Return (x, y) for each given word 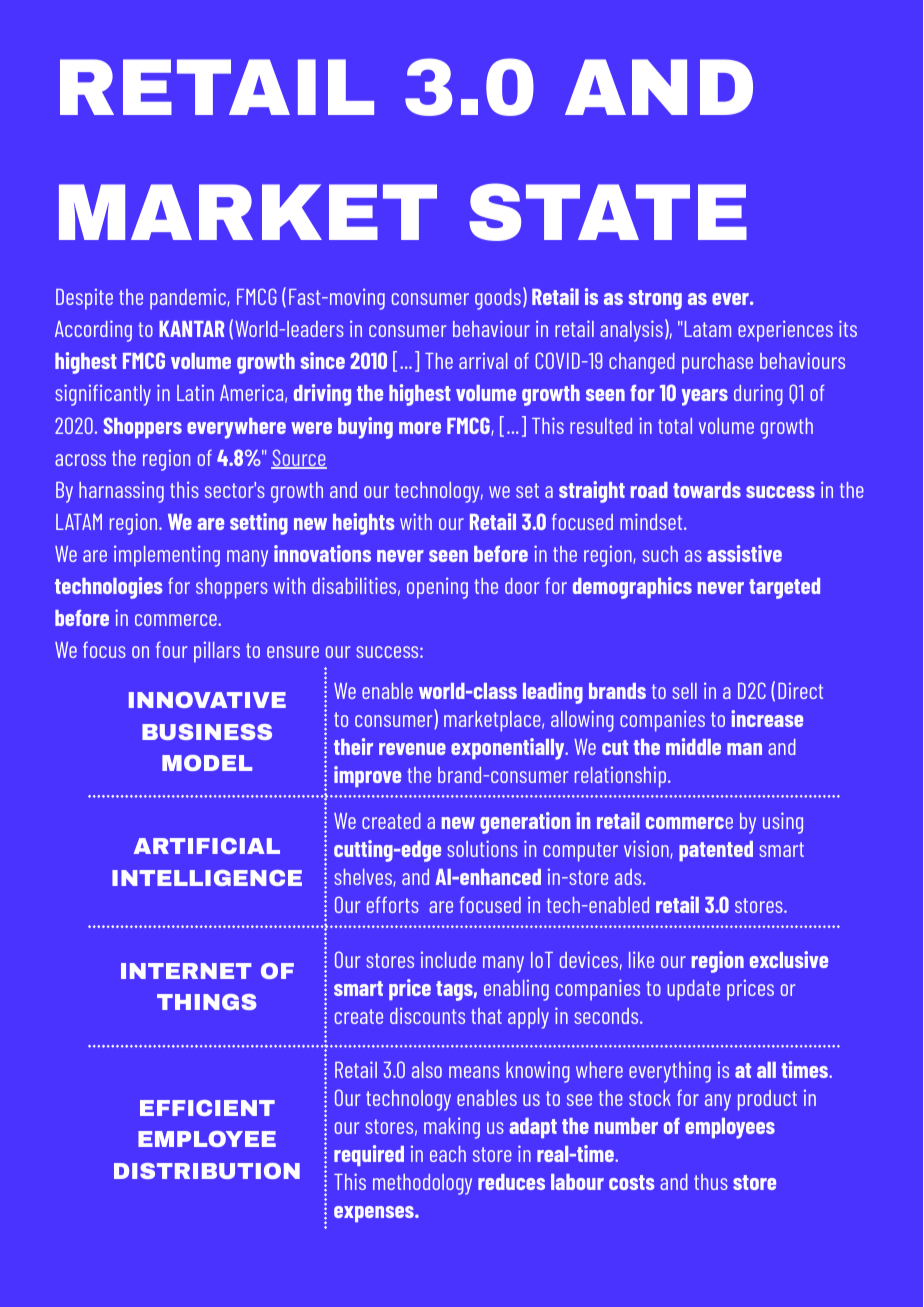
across (80, 460)
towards (707, 490)
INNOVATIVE (207, 700)
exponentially (509, 749)
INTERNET (186, 971)
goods (498, 299)
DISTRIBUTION (207, 1171)
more (420, 428)
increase (767, 718)
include (448, 959)
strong (655, 300)
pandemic (189, 299)
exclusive (789, 959)
